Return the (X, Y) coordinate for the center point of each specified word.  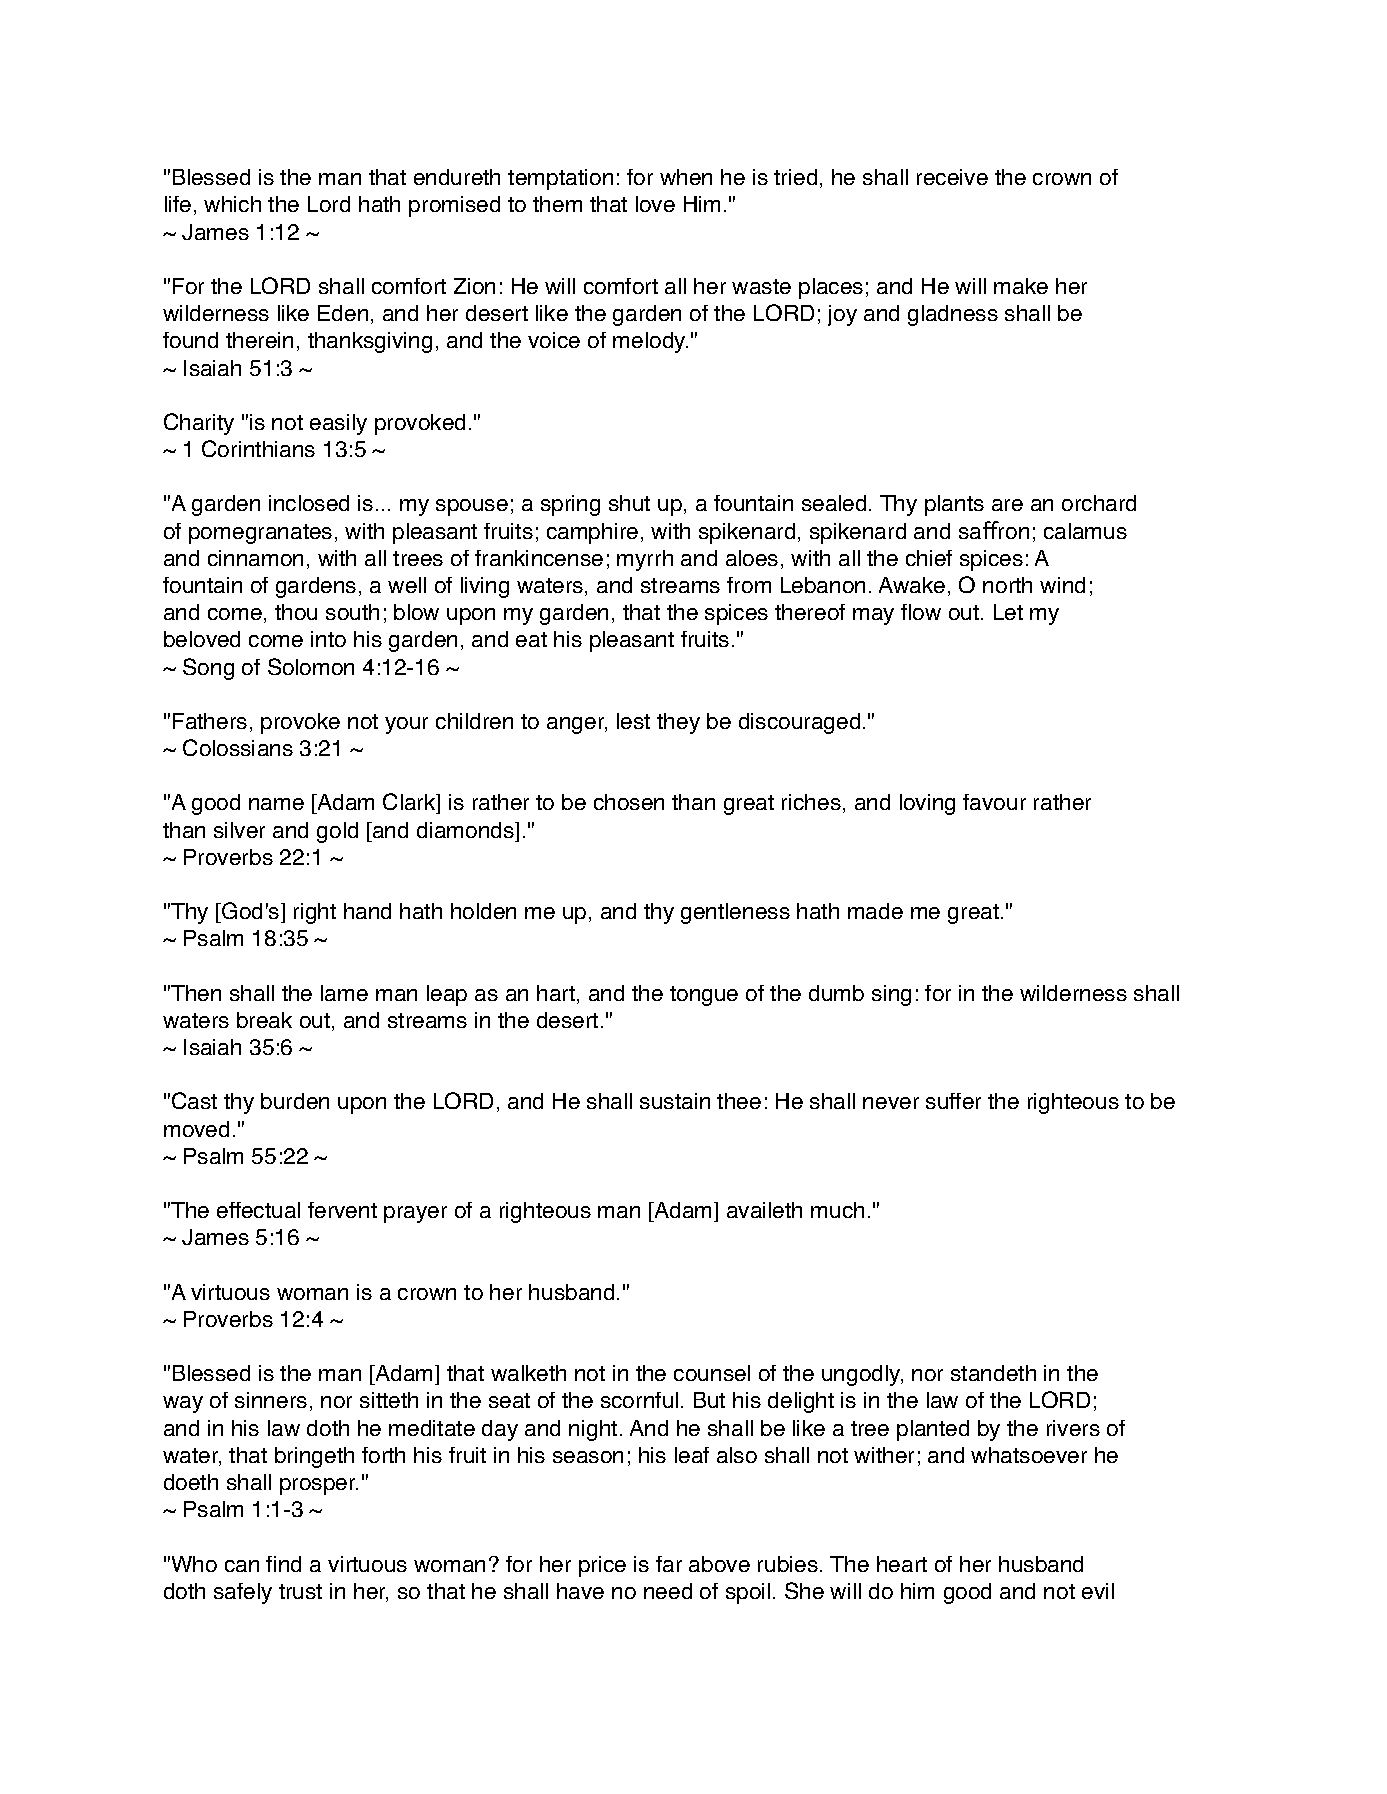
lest (633, 721)
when (686, 177)
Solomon (311, 666)
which (232, 204)
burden (295, 1101)
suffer (953, 1101)
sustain (675, 1101)
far (669, 1564)
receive (952, 177)
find (283, 1564)
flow (921, 612)
